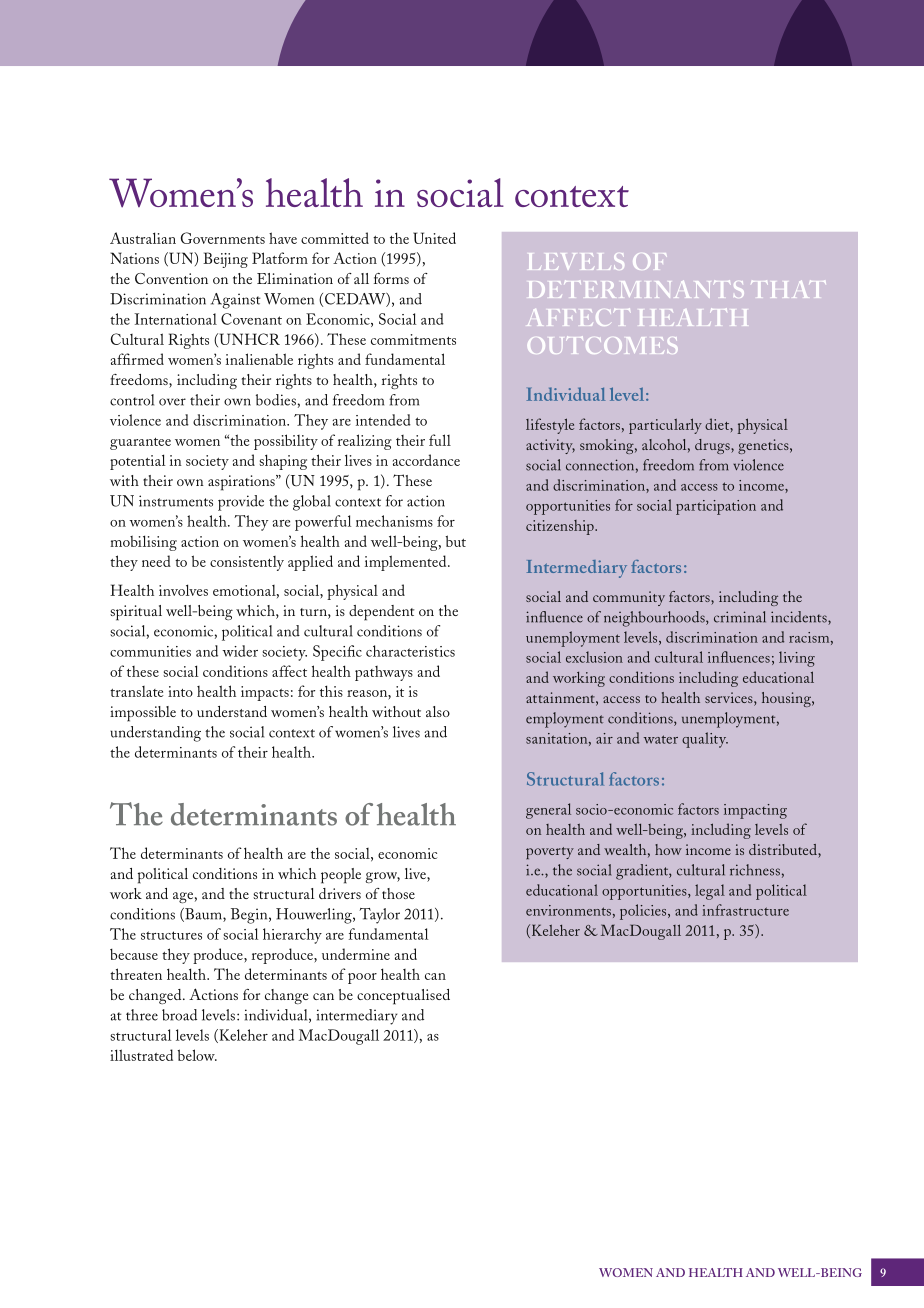 This screenshot has width=924, height=1308. What do you see at coordinates (745, 910) in the screenshot?
I see `infrastructure` at bounding box center [745, 910].
